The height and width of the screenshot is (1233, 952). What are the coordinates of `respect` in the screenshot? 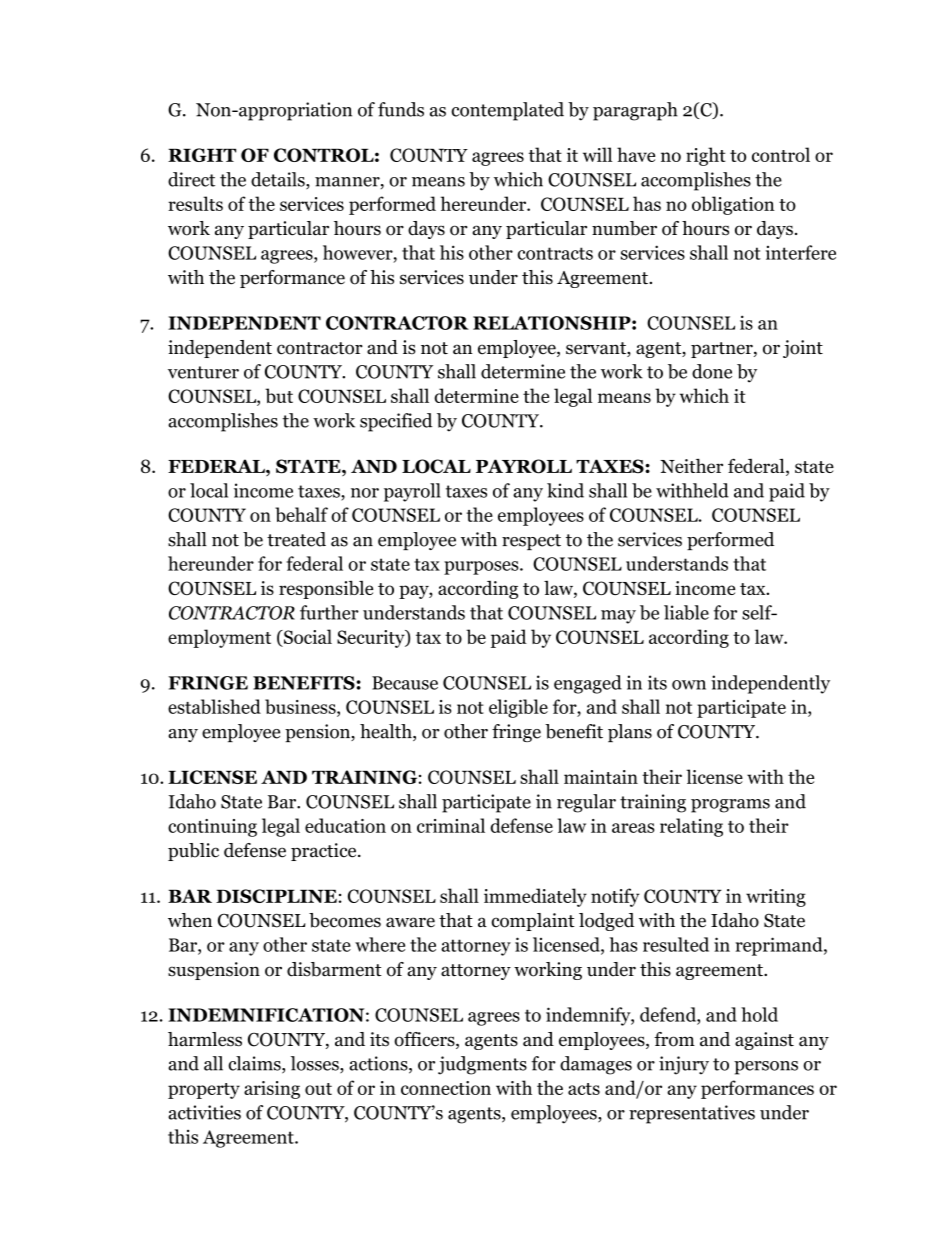 It's located at (531, 542).
